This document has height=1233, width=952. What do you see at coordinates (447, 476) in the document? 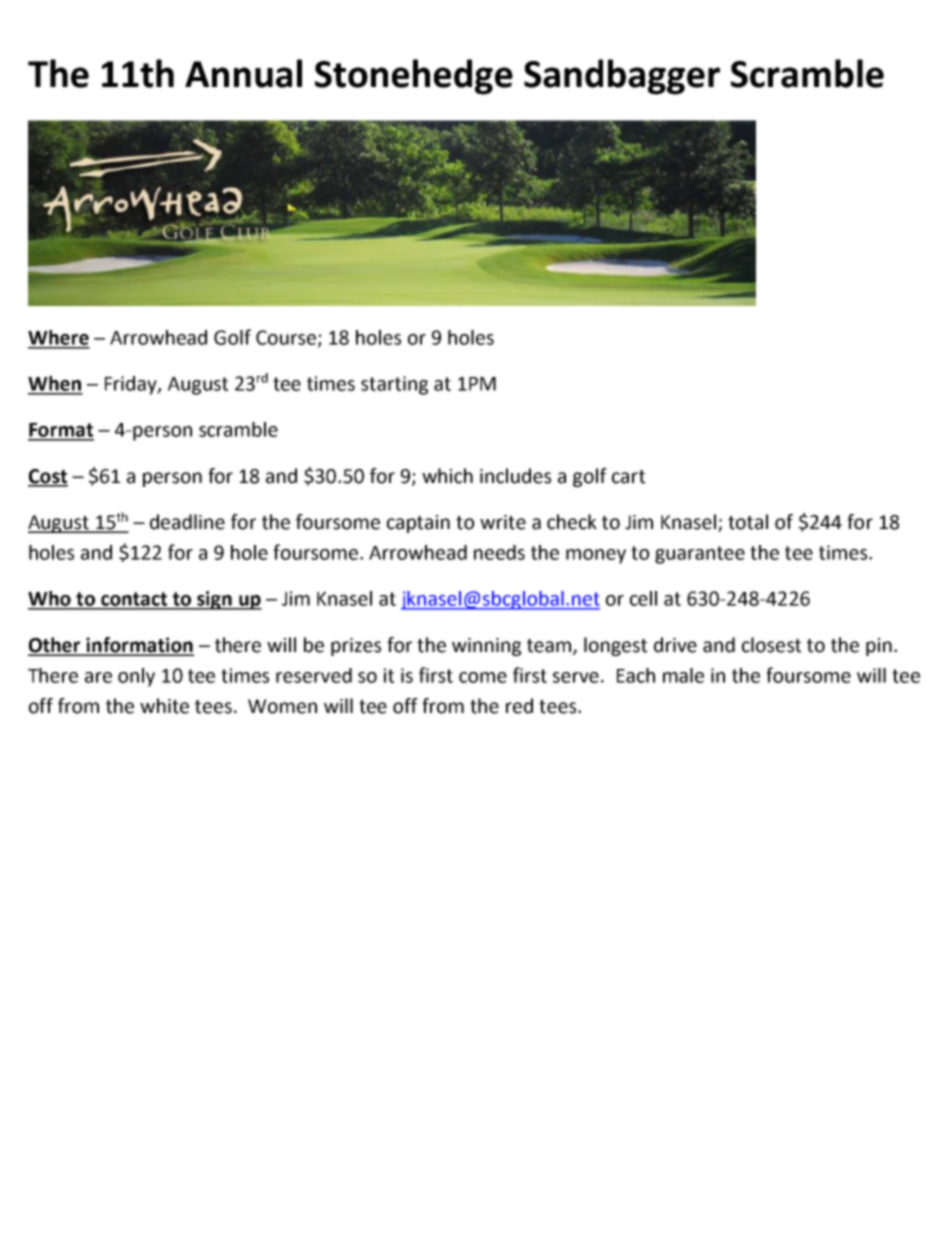
I see `which` at bounding box center [447, 476].
